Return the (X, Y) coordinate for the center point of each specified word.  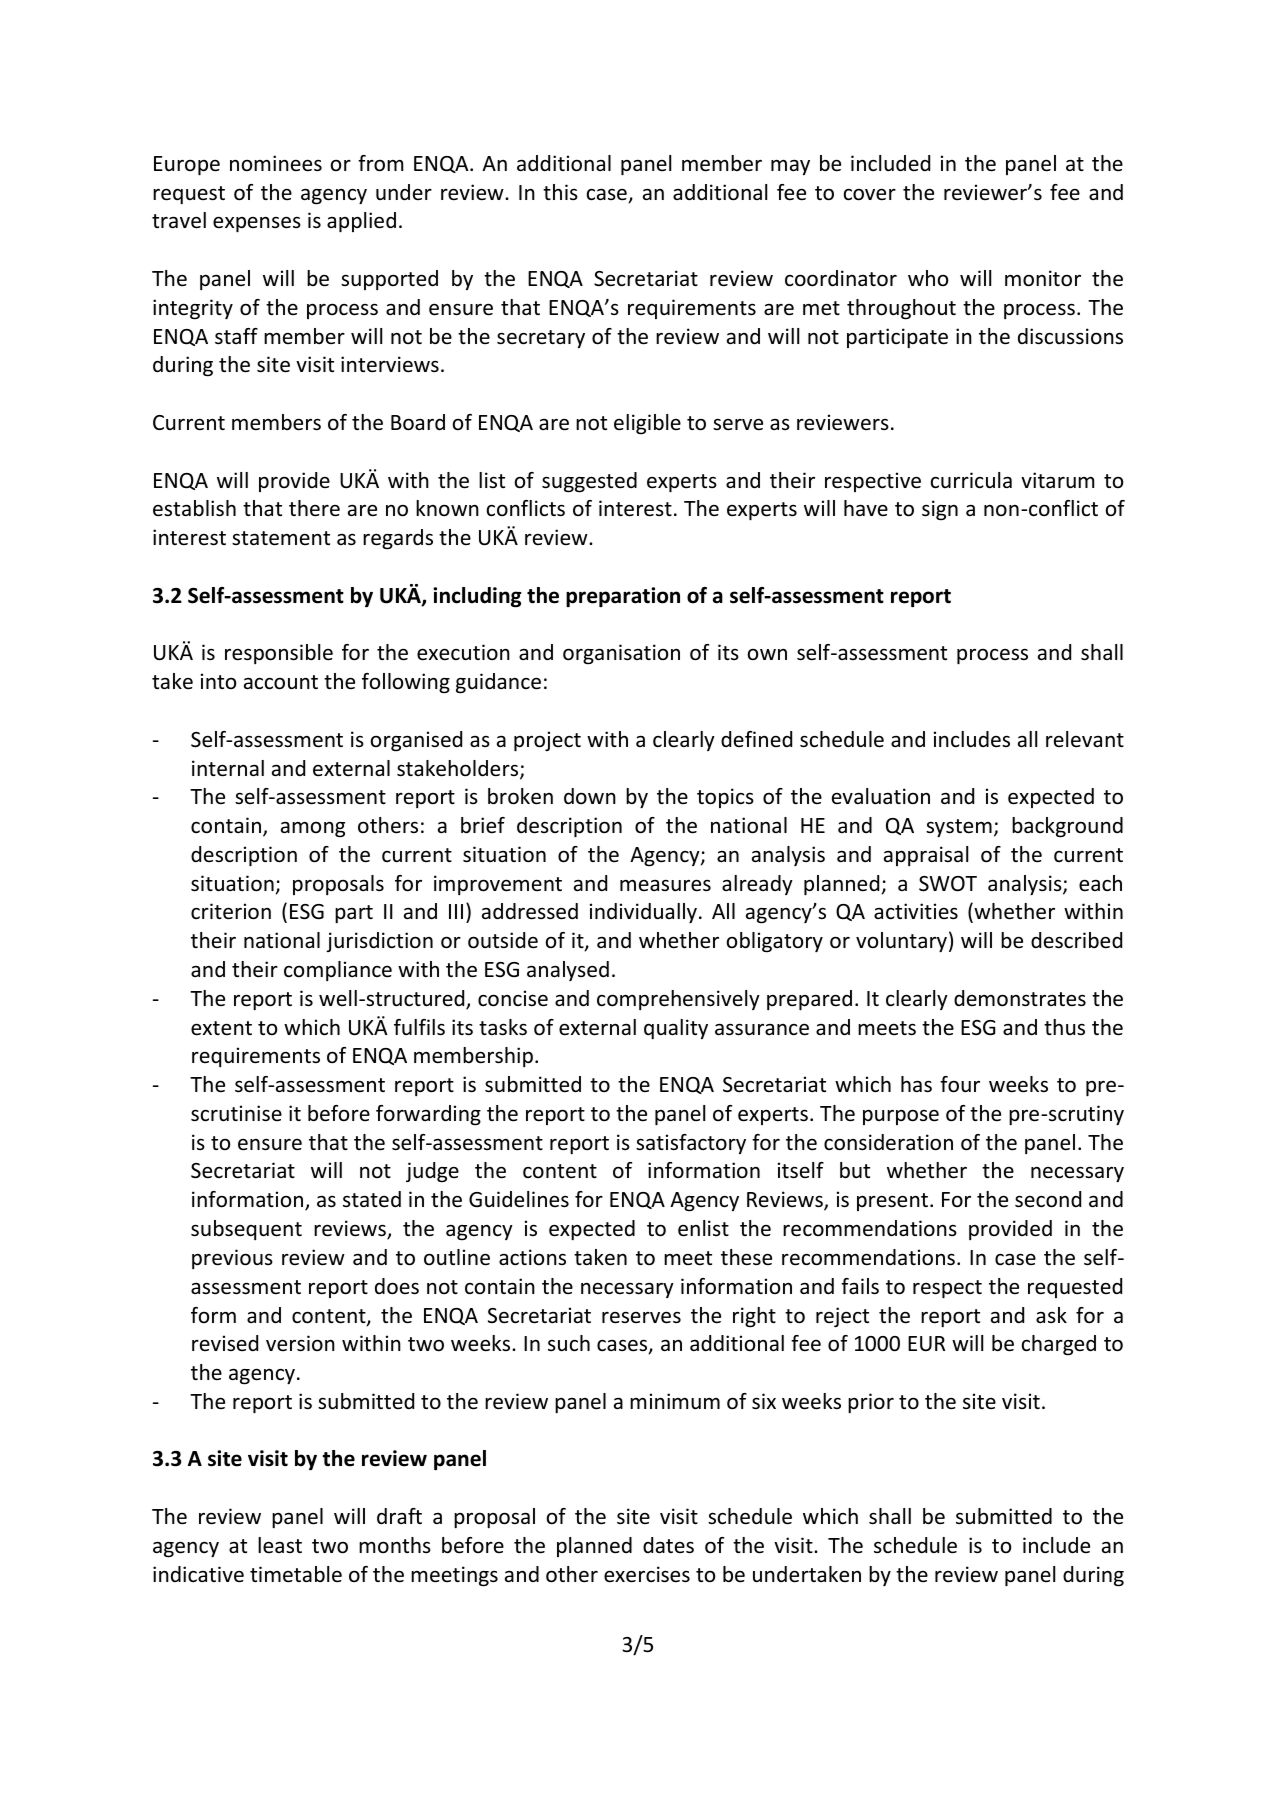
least (280, 1545)
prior (871, 1403)
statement (281, 538)
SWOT (948, 884)
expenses (257, 224)
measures (665, 885)
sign (940, 510)
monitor (1043, 278)
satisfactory (691, 1144)
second (1048, 1199)
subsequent (246, 1230)
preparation (623, 597)
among (313, 829)
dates (668, 1545)
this (560, 192)
